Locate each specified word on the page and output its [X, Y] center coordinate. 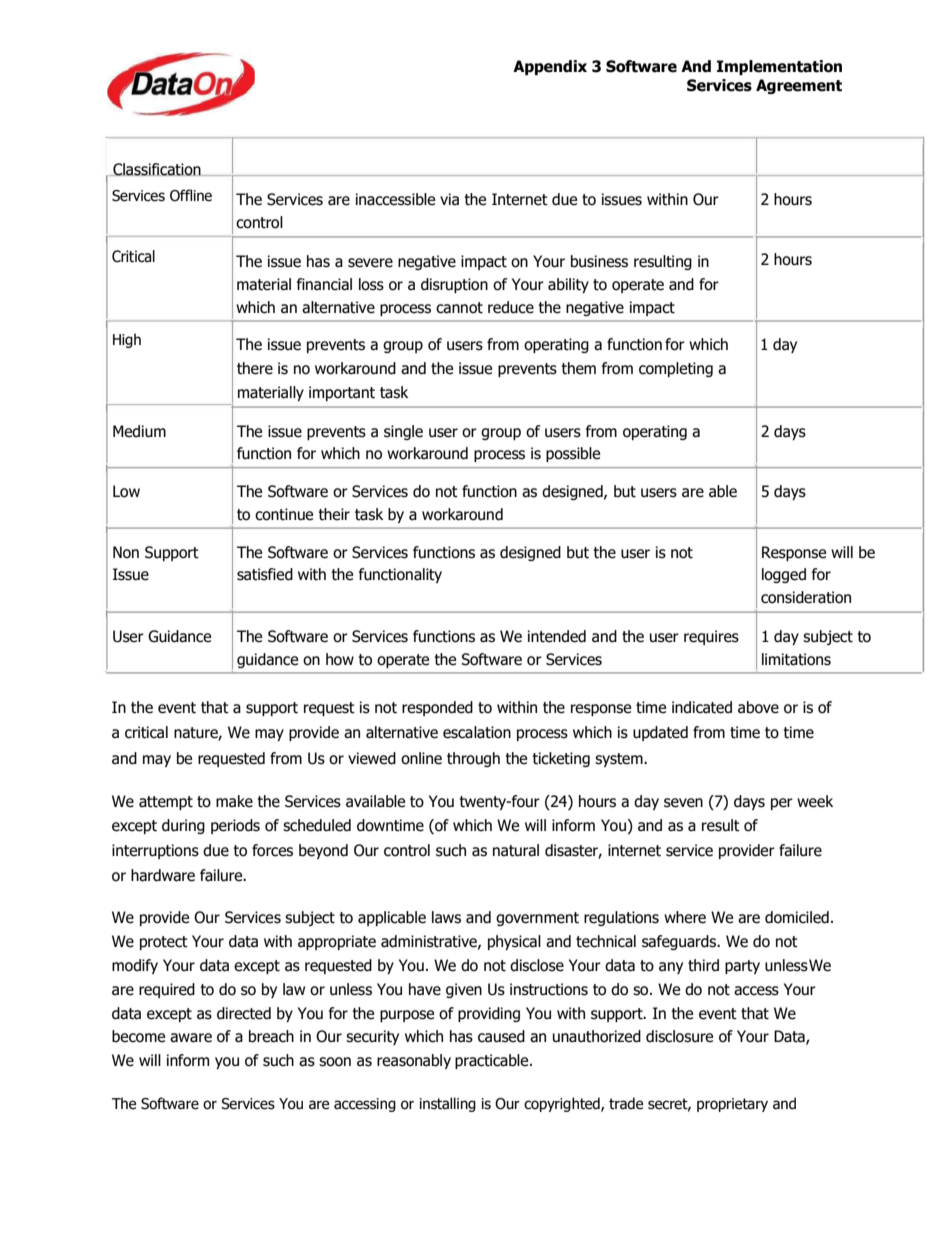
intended [557, 636]
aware [191, 1038]
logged [784, 575]
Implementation [779, 67]
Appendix [550, 67]
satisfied [265, 574]
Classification [157, 169]
